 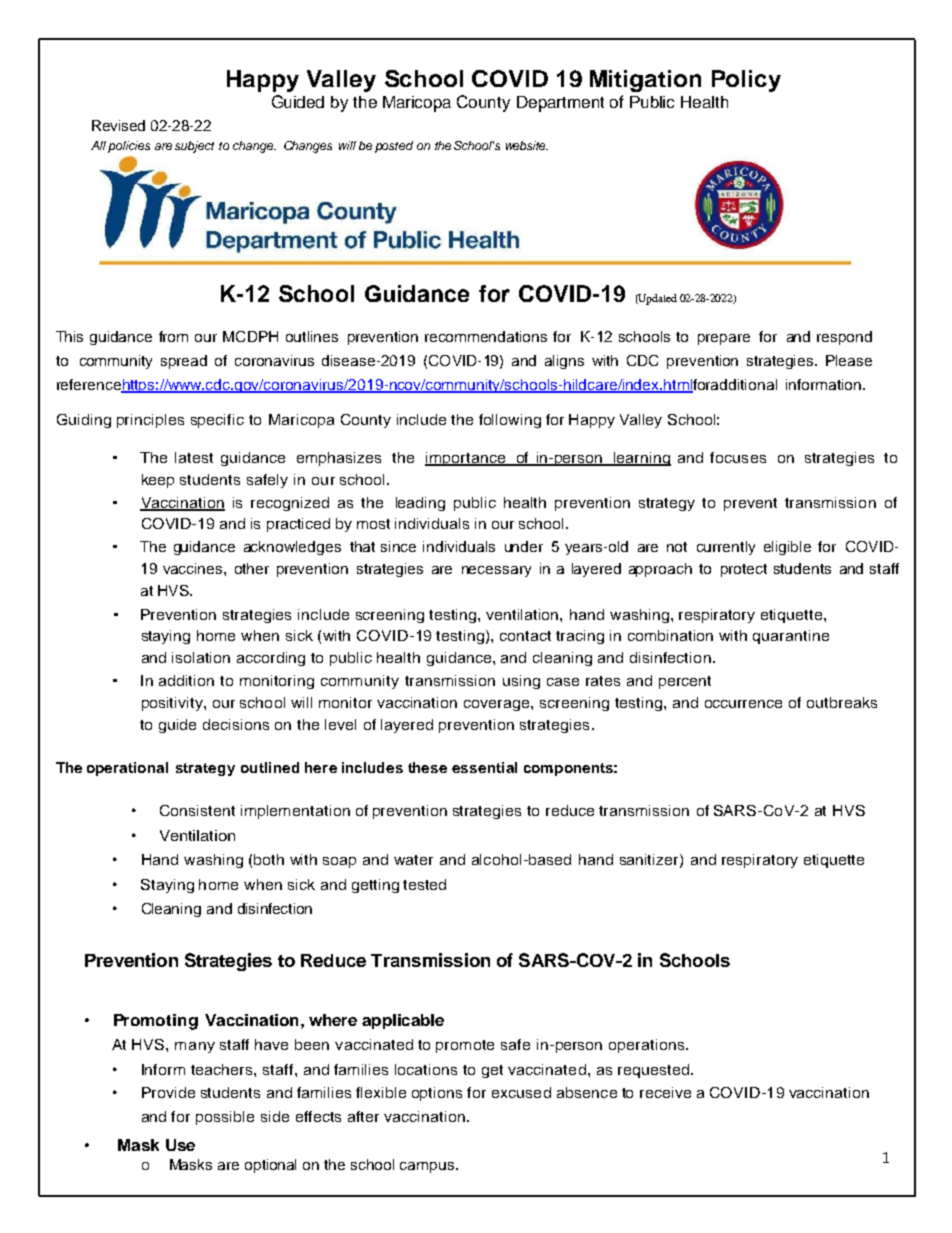 What do you see at coordinates (665, 1092) in the page?
I see `receive` at bounding box center [665, 1092].
